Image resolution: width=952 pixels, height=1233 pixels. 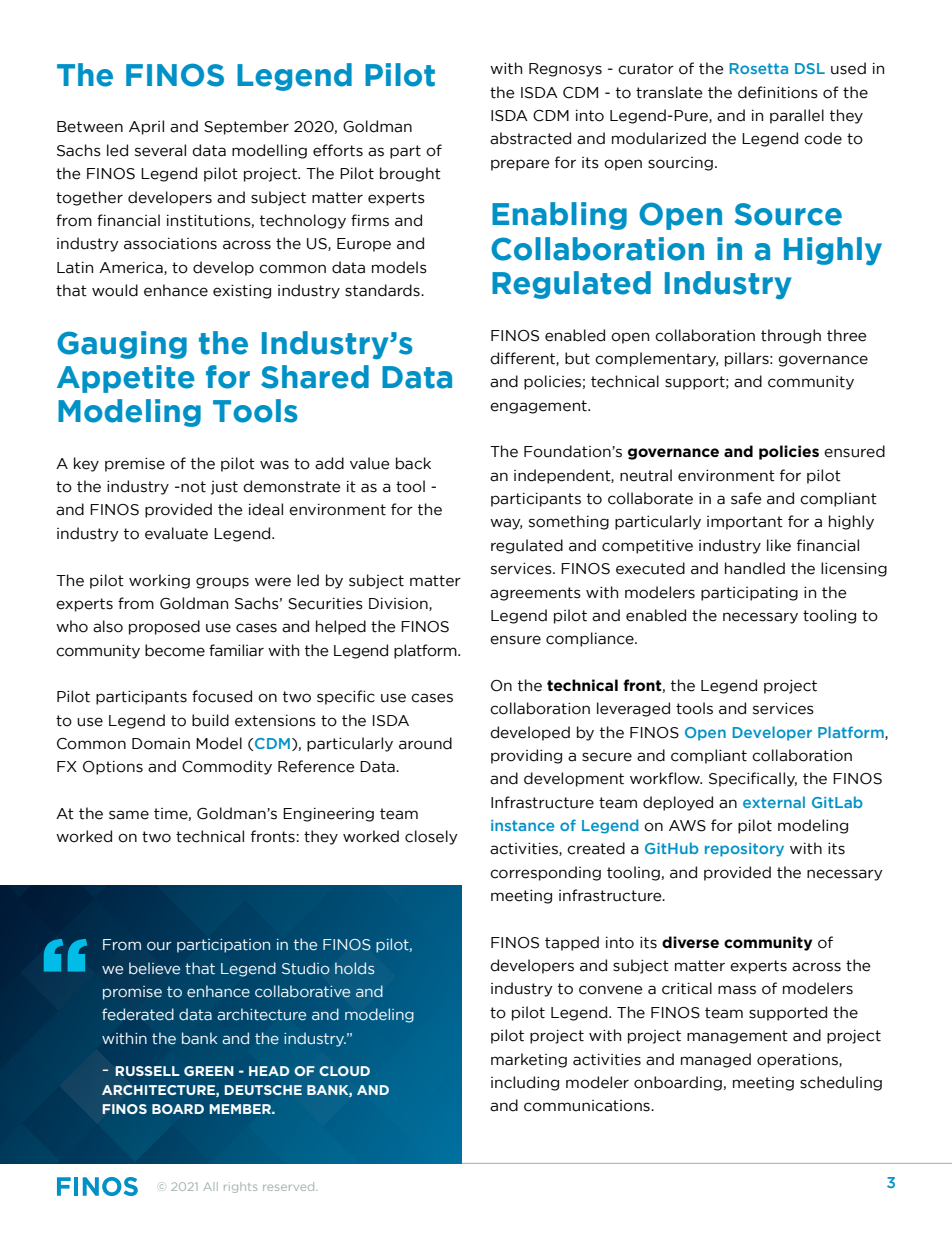 I want to click on definitions, so click(x=778, y=92).
